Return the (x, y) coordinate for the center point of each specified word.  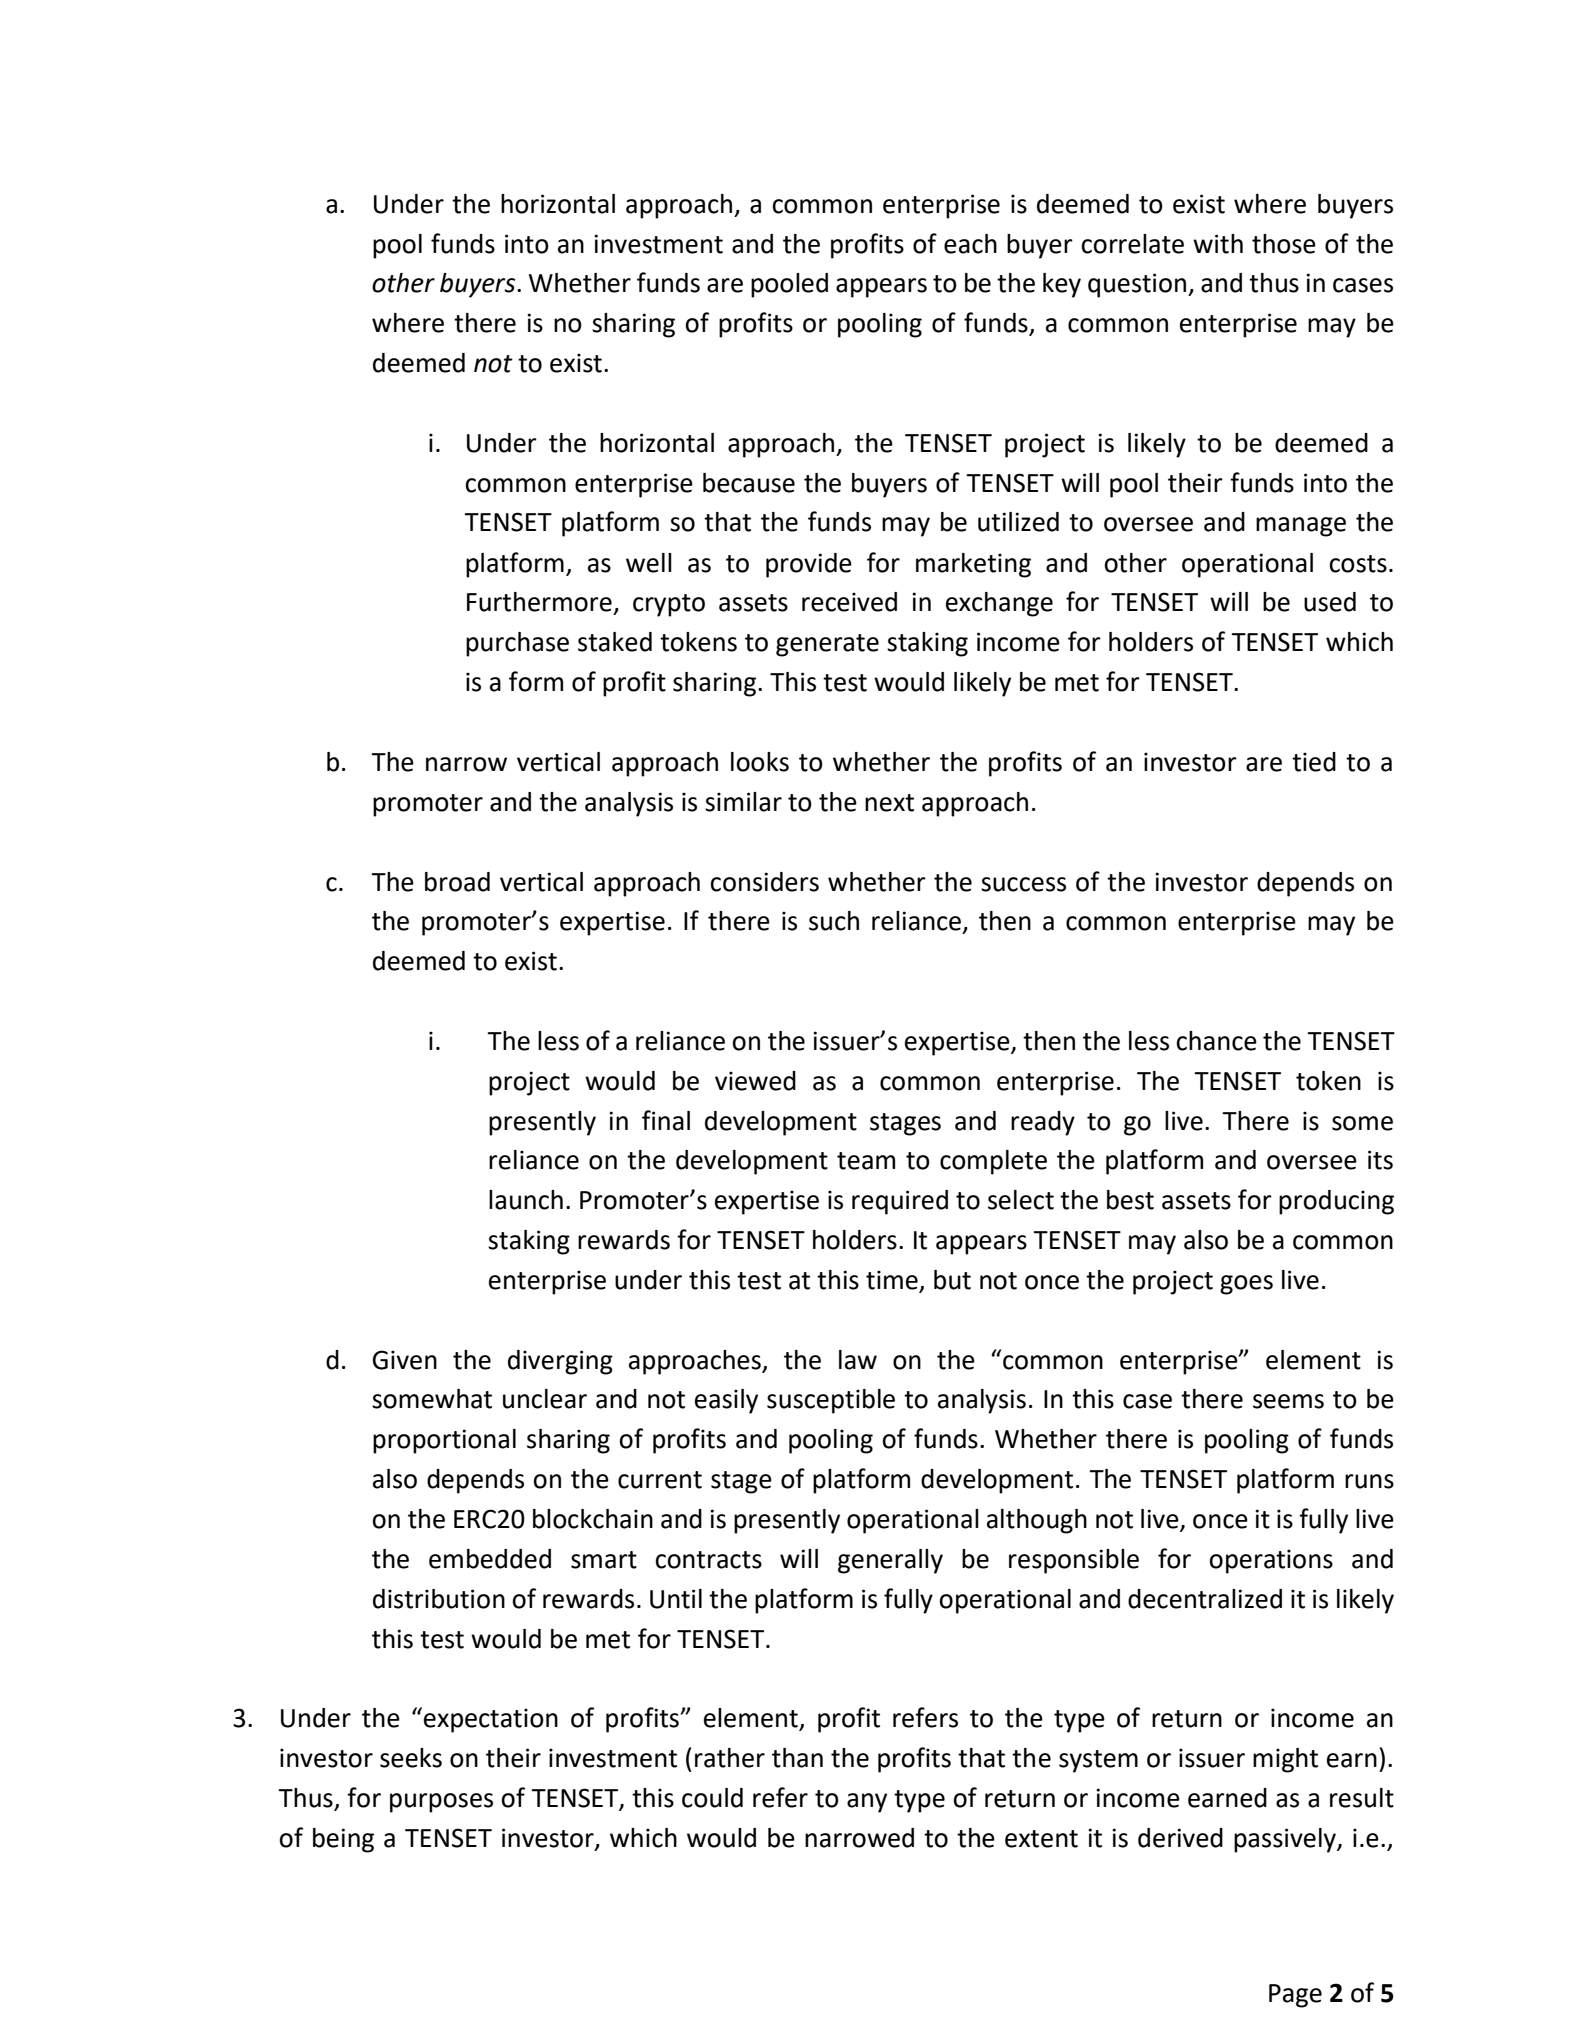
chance (1216, 1041)
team (866, 1161)
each (970, 244)
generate (827, 645)
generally (890, 1561)
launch (526, 1200)
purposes (441, 1803)
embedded (490, 1559)
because (749, 483)
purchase (517, 644)
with (1218, 244)
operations (1271, 1561)
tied (1314, 762)
